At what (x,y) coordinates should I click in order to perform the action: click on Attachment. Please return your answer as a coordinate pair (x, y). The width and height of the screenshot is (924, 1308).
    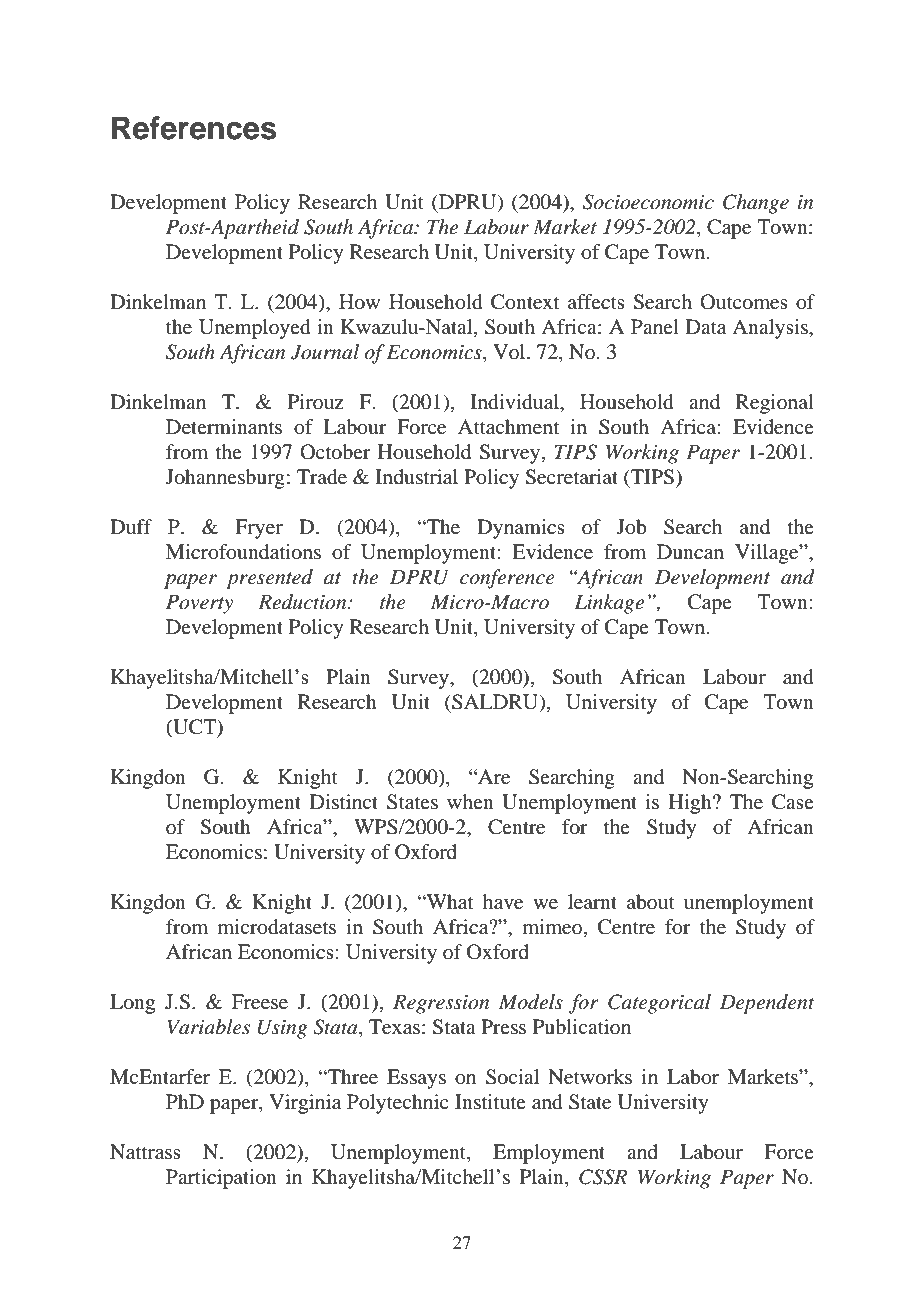
    Looking at the image, I should click on (508, 427).
